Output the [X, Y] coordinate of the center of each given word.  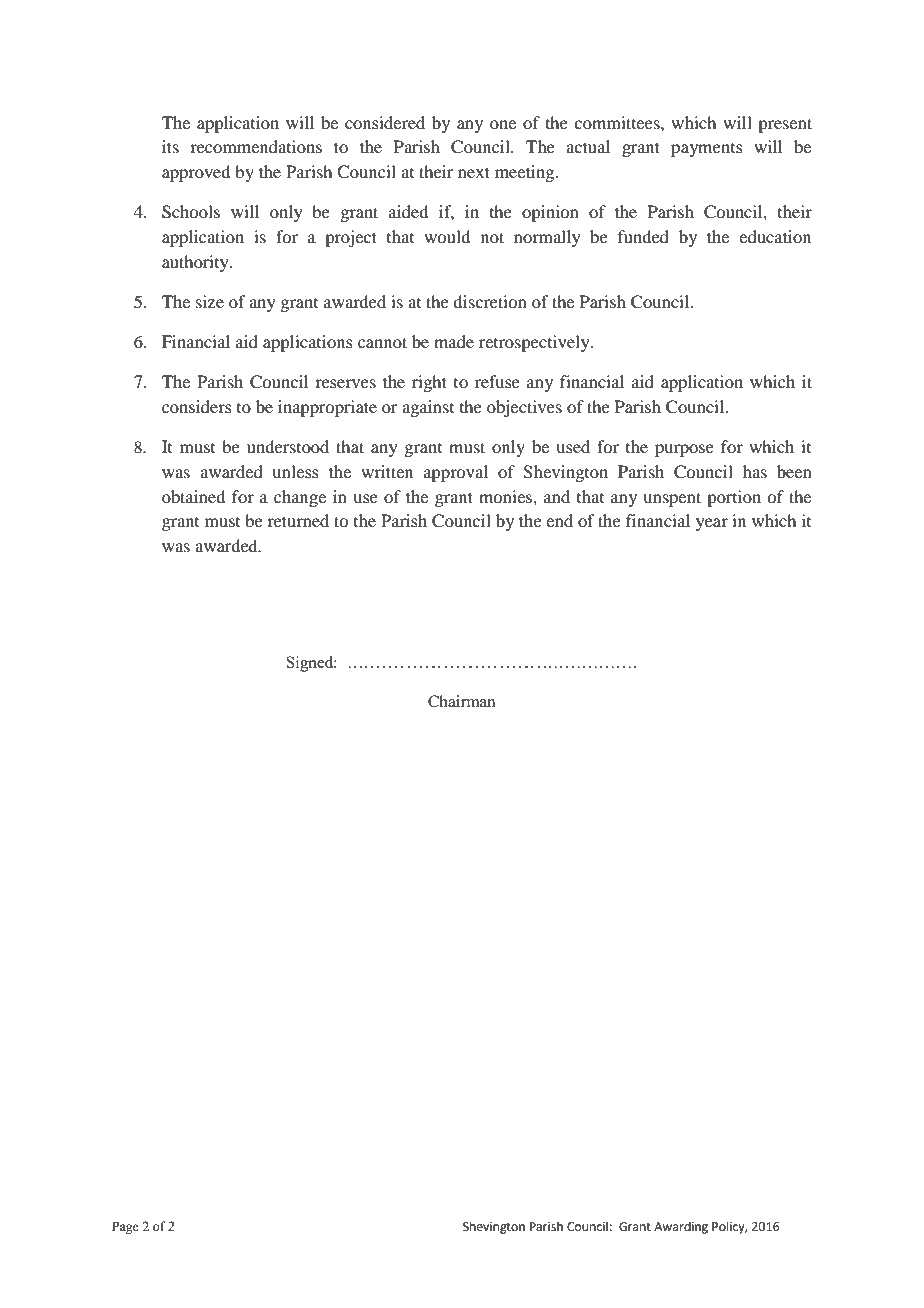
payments [707, 150]
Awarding [681, 1227]
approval [456, 473]
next [474, 172]
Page [125, 1227]
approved [196, 173]
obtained [193, 496]
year [712, 524]
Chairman [461, 701]
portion [734, 498]
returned [298, 520]
